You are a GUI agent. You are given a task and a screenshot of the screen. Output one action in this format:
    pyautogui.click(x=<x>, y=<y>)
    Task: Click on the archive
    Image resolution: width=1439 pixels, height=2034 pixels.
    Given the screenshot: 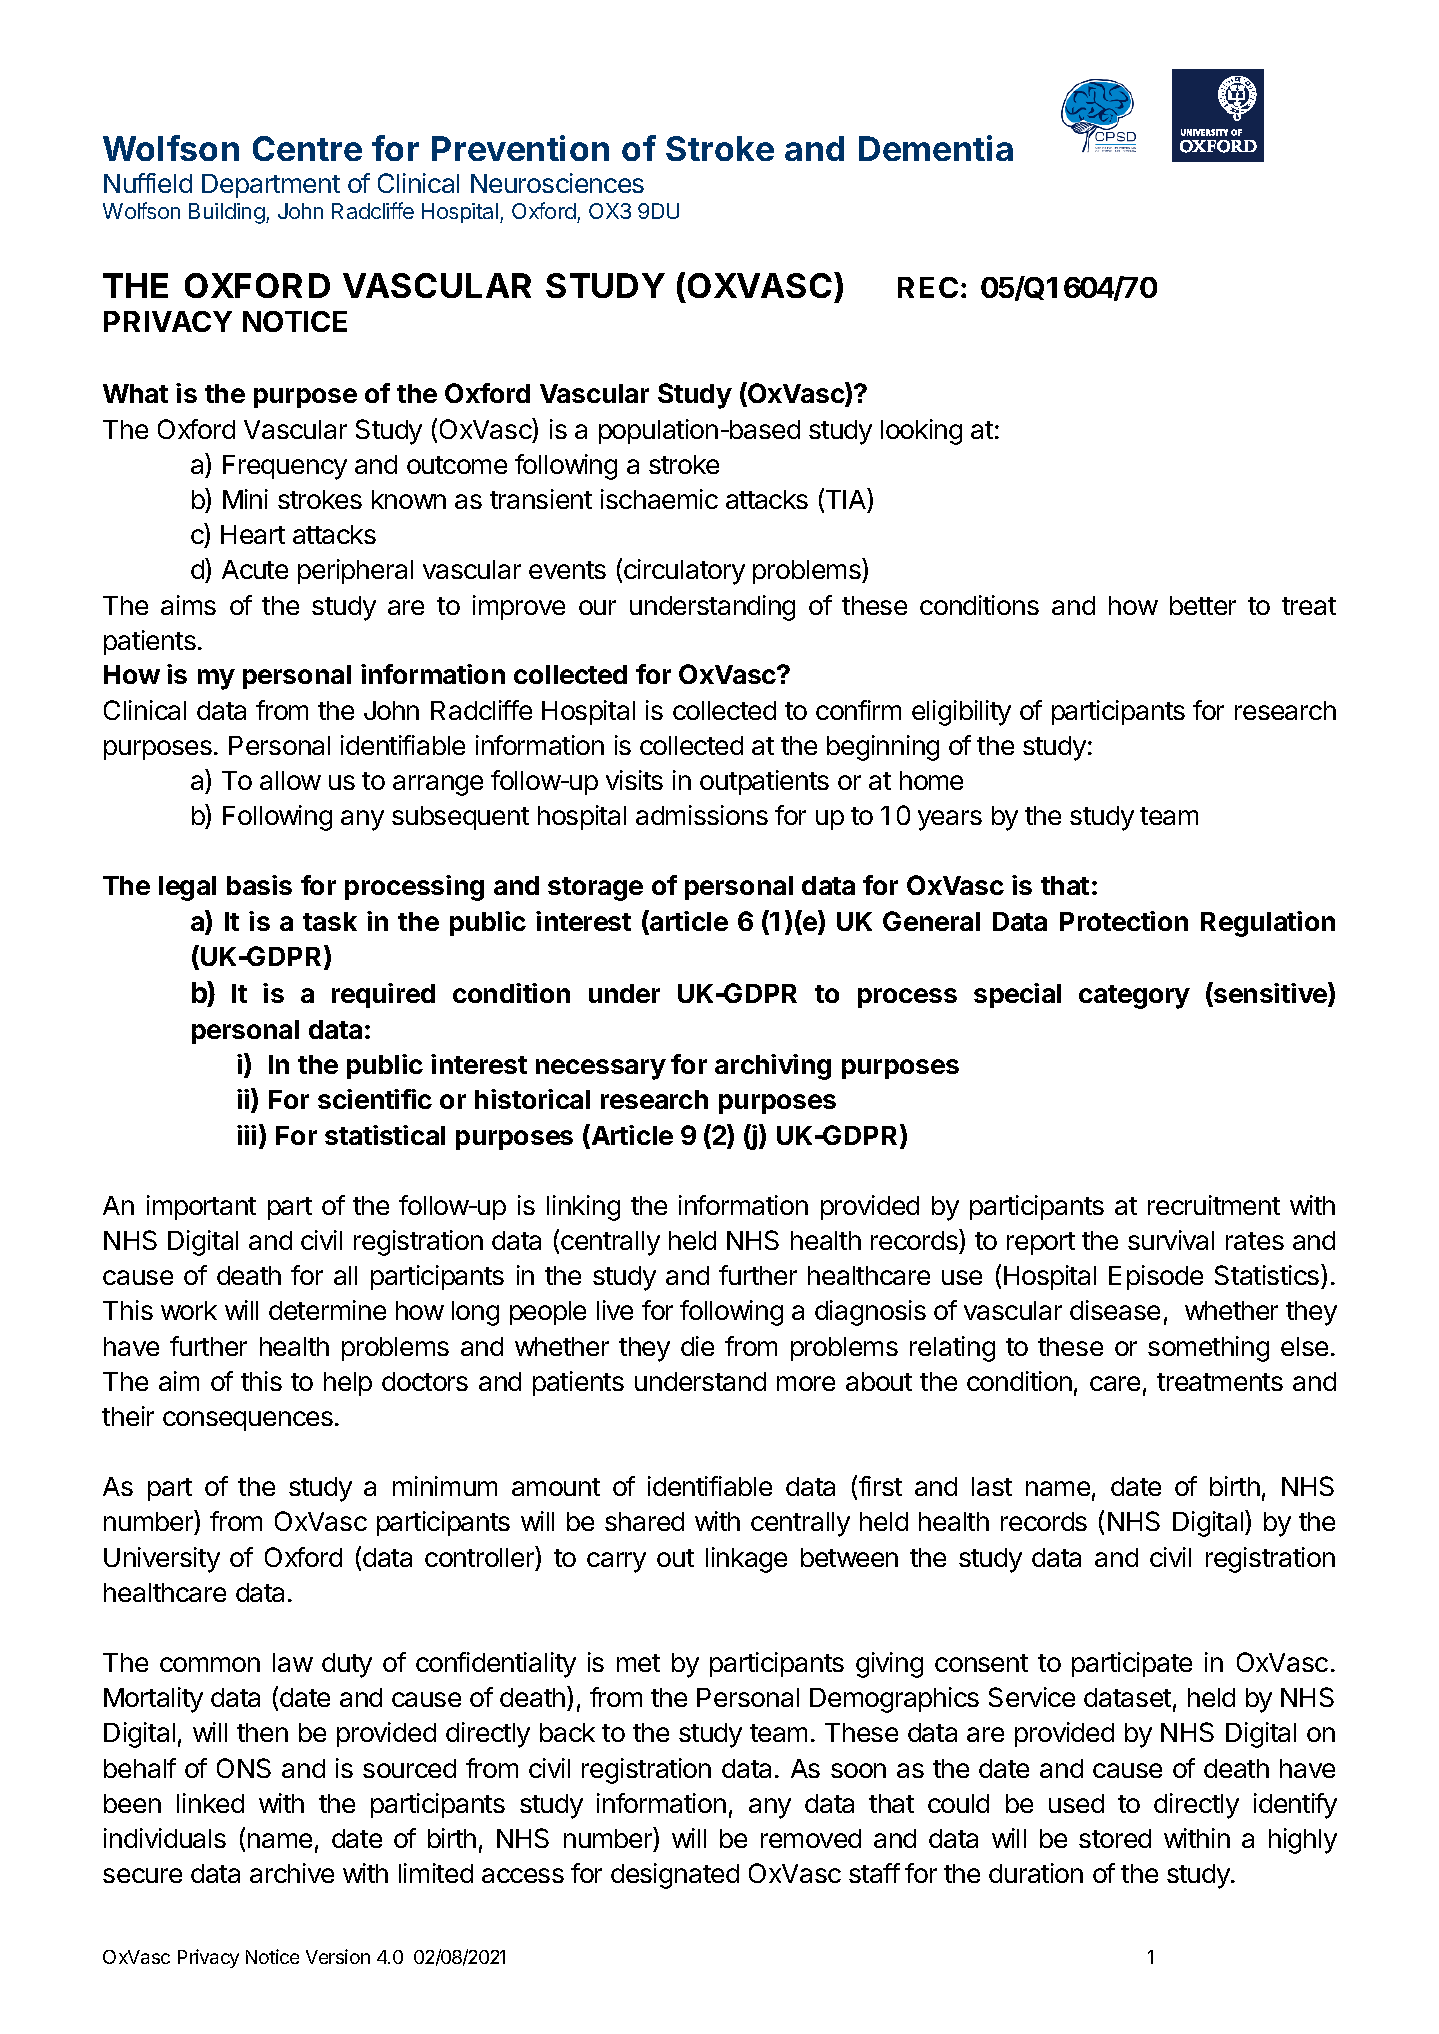 What is the action you would take?
    pyautogui.click(x=292, y=1873)
